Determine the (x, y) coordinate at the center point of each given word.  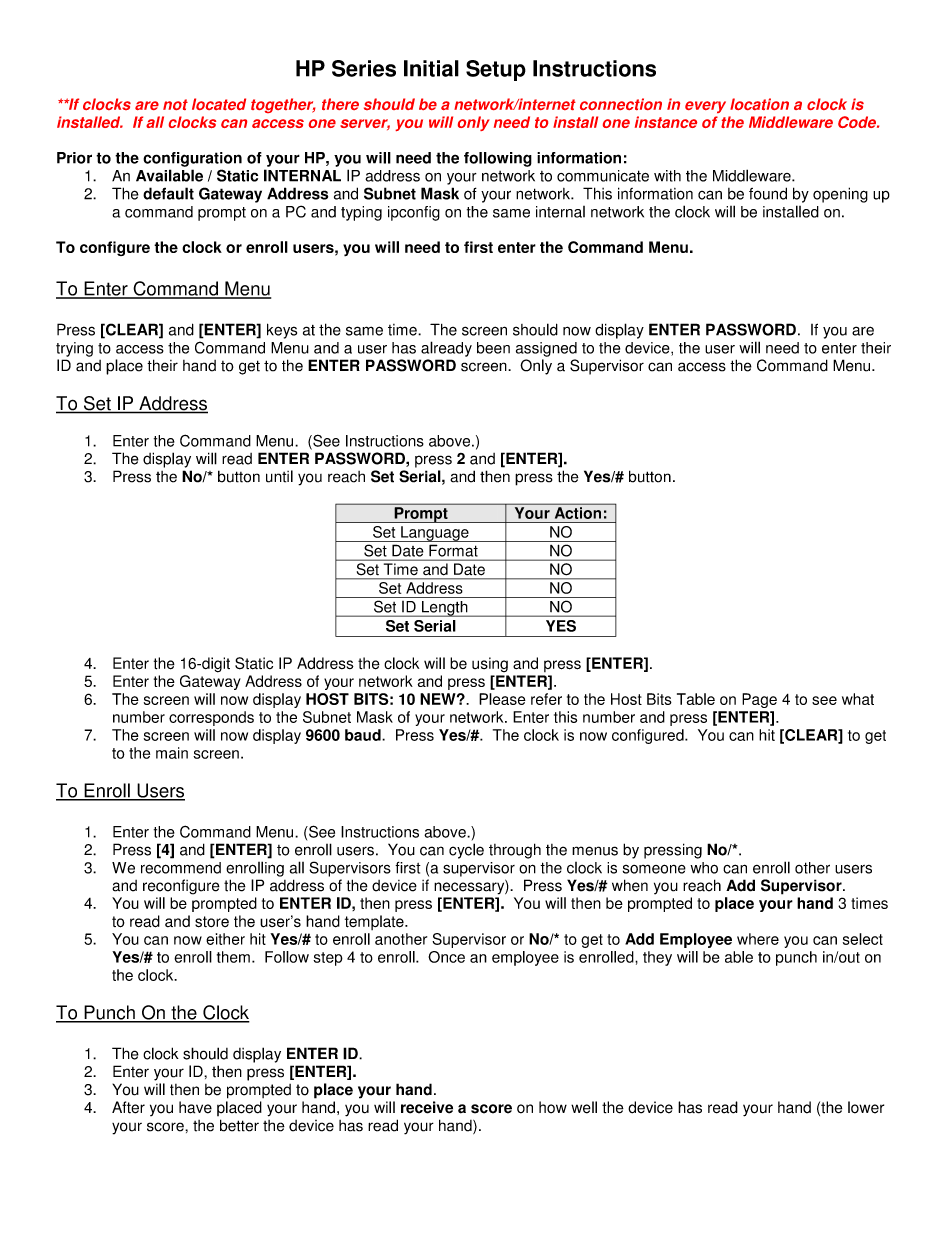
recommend (181, 868)
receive (427, 1107)
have (195, 1107)
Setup (496, 70)
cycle (466, 851)
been (493, 348)
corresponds (211, 718)
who (704, 868)
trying (74, 349)
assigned (546, 349)
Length (445, 609)
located (219, 104)
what (858, 699)
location (759, 104)
